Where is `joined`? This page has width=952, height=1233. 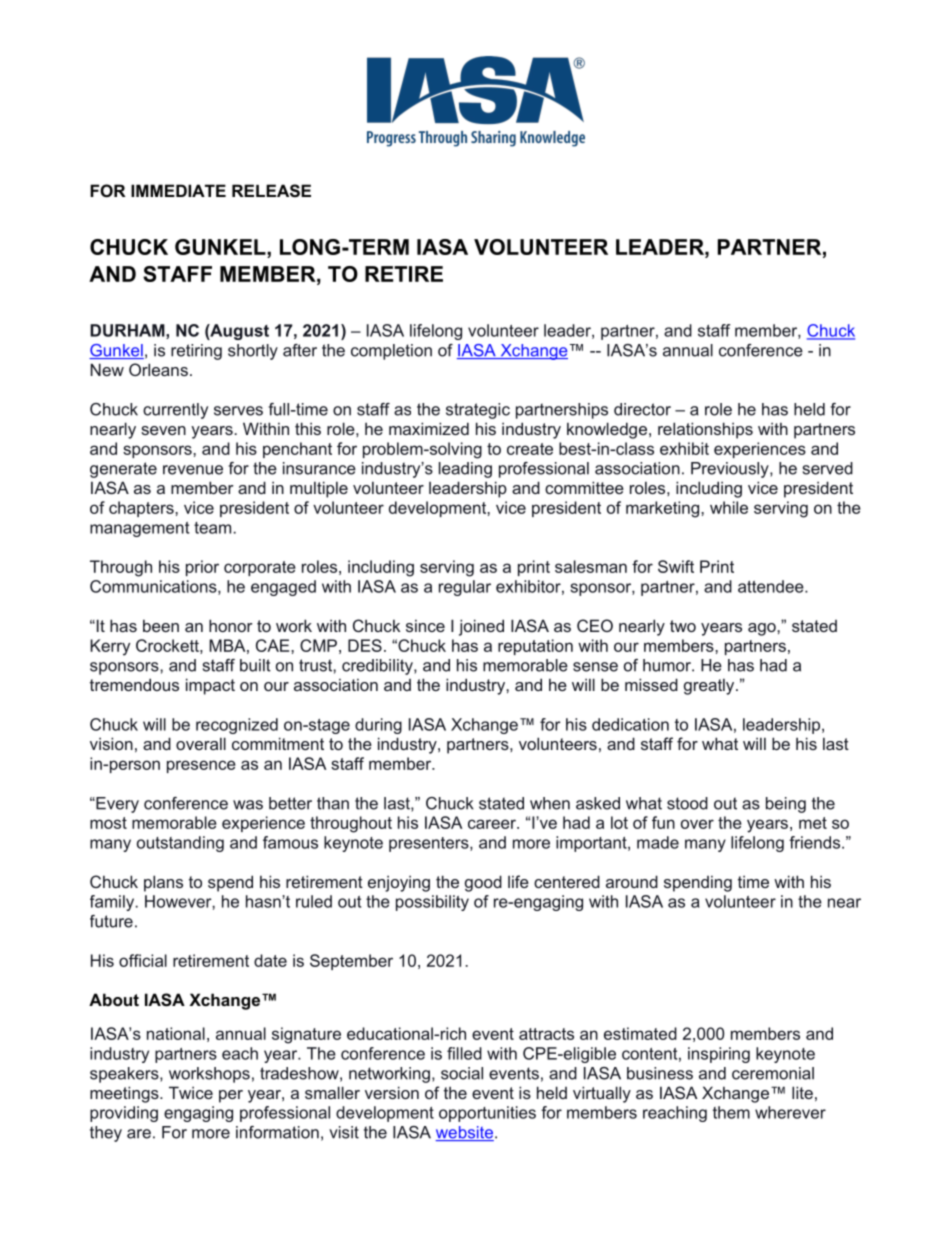
joined is located at coordinates (481, 627).
